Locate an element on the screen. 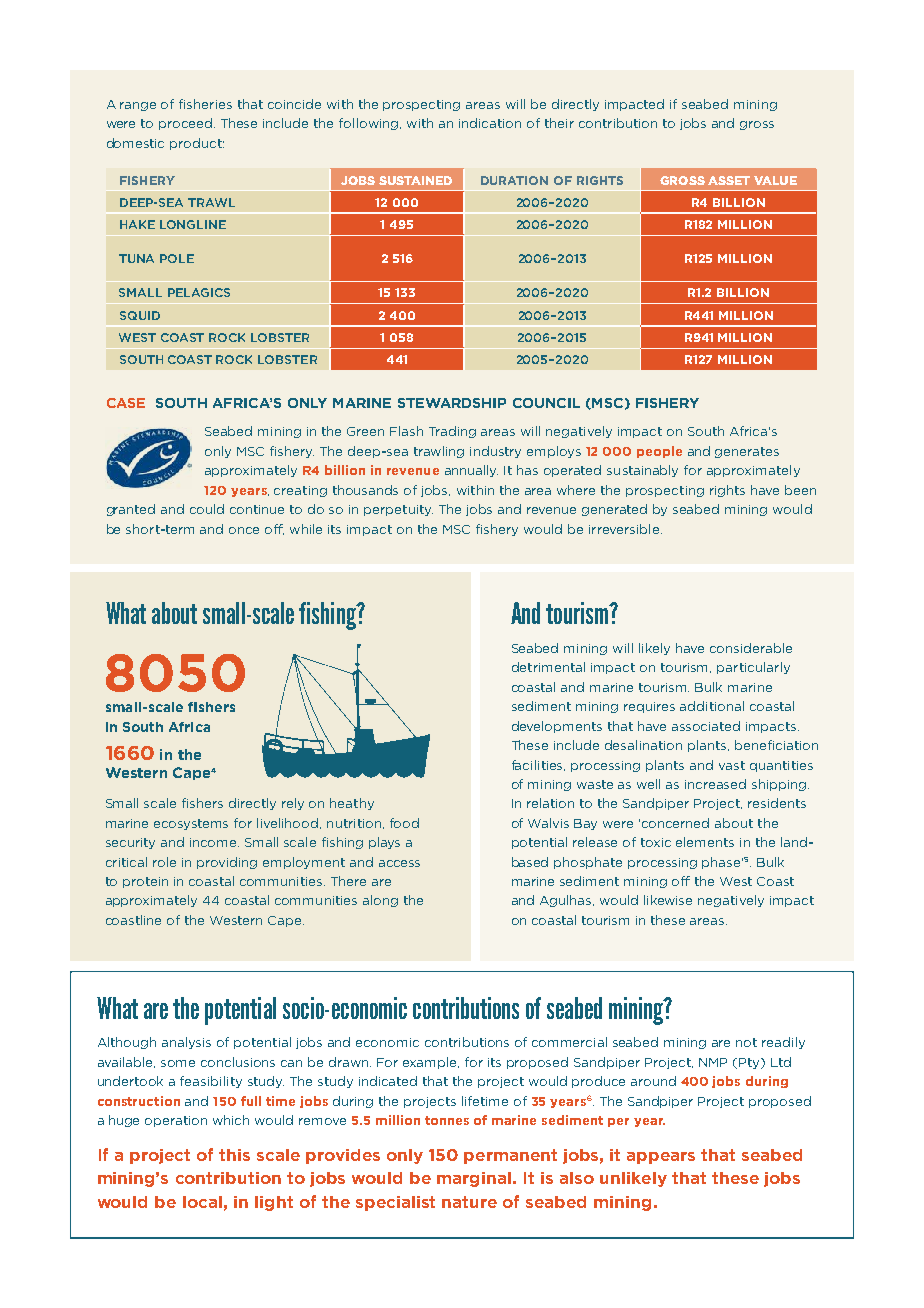 This screenshot has width=924, height=1308. could is located at coordinates (207, 509).
